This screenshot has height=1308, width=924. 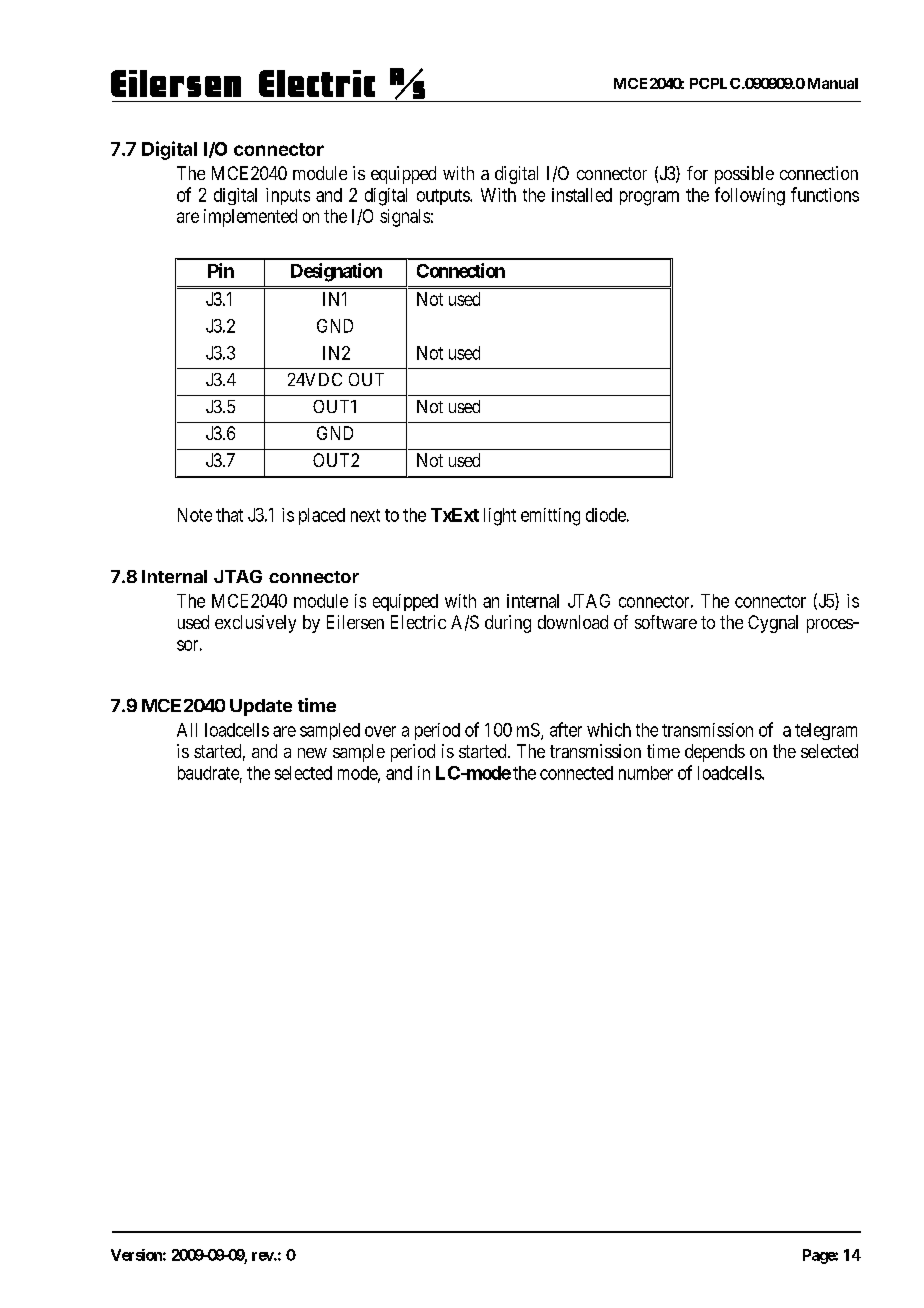 I want to click on connected, so click(x=576, y=773).
